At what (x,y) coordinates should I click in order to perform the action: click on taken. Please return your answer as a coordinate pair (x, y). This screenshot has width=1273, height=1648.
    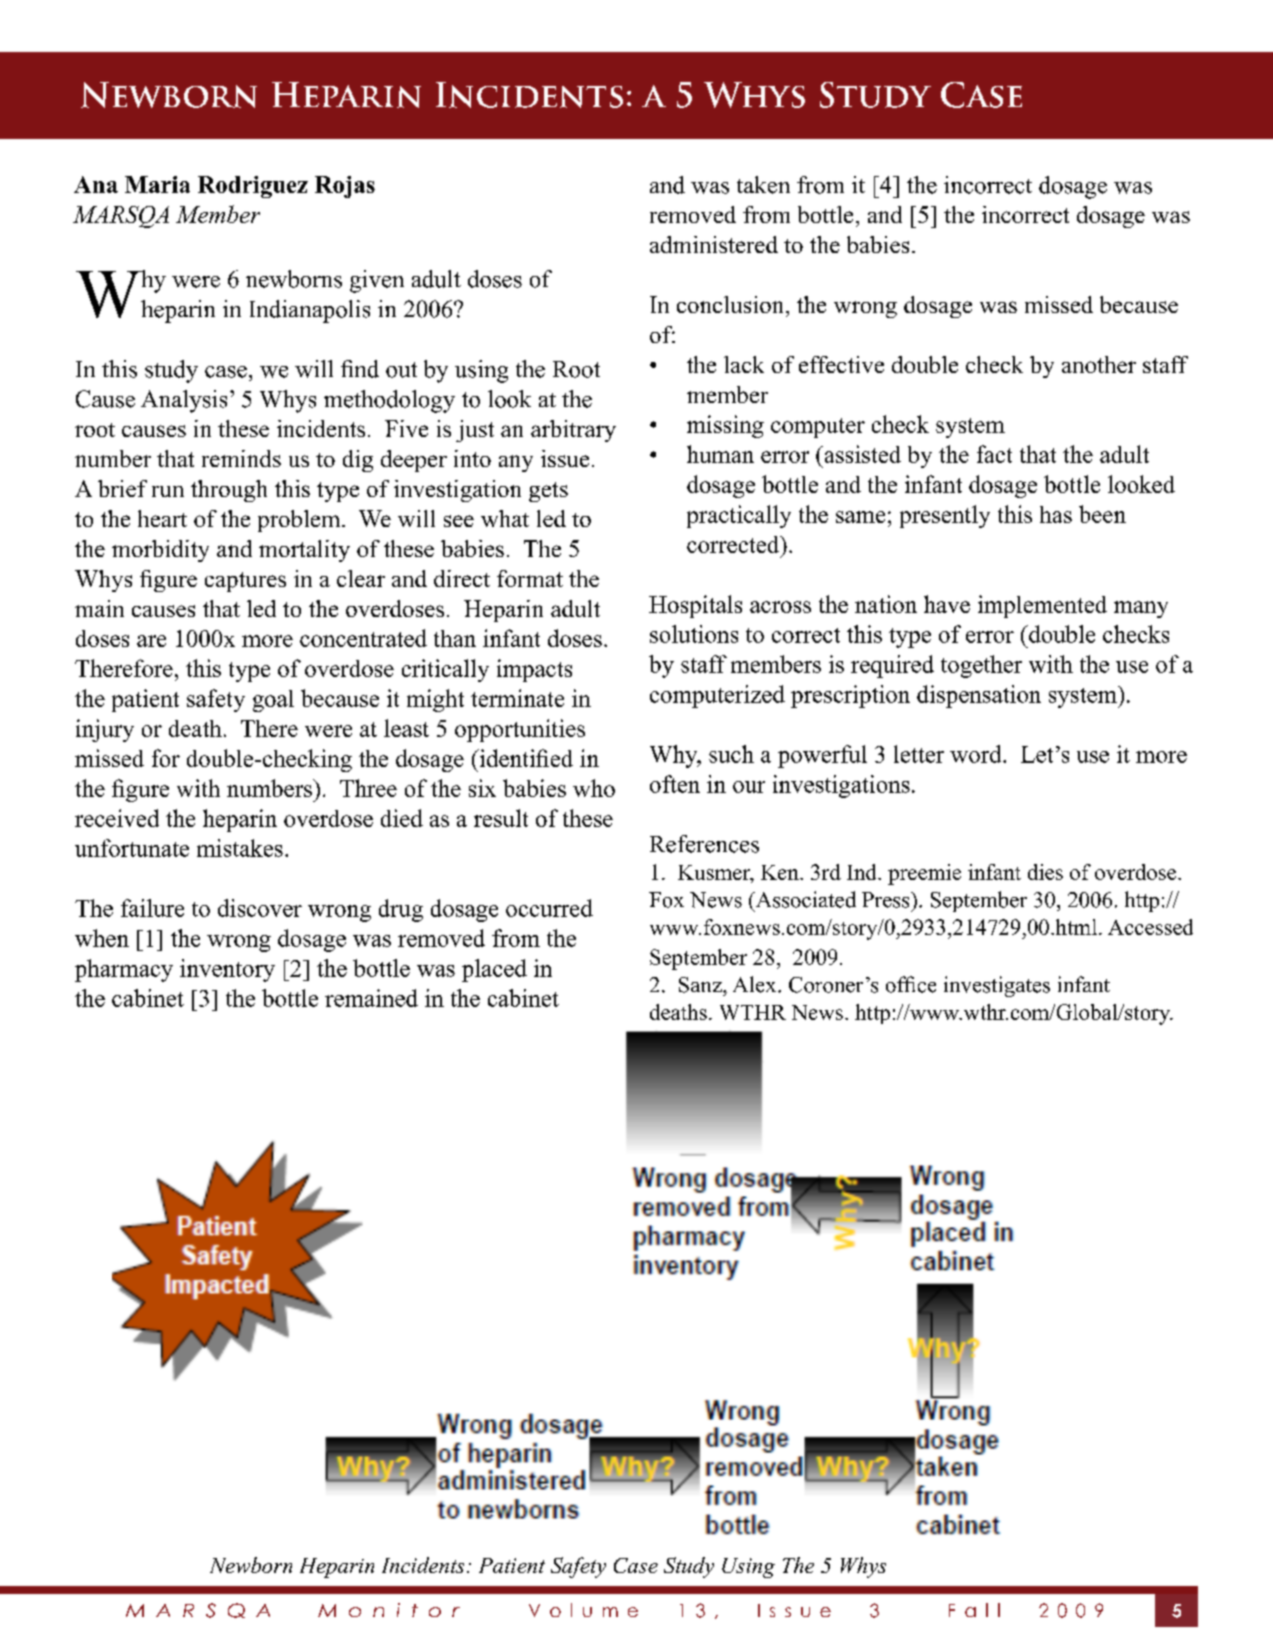
    Looking at the image, I should click on (763, 185).
